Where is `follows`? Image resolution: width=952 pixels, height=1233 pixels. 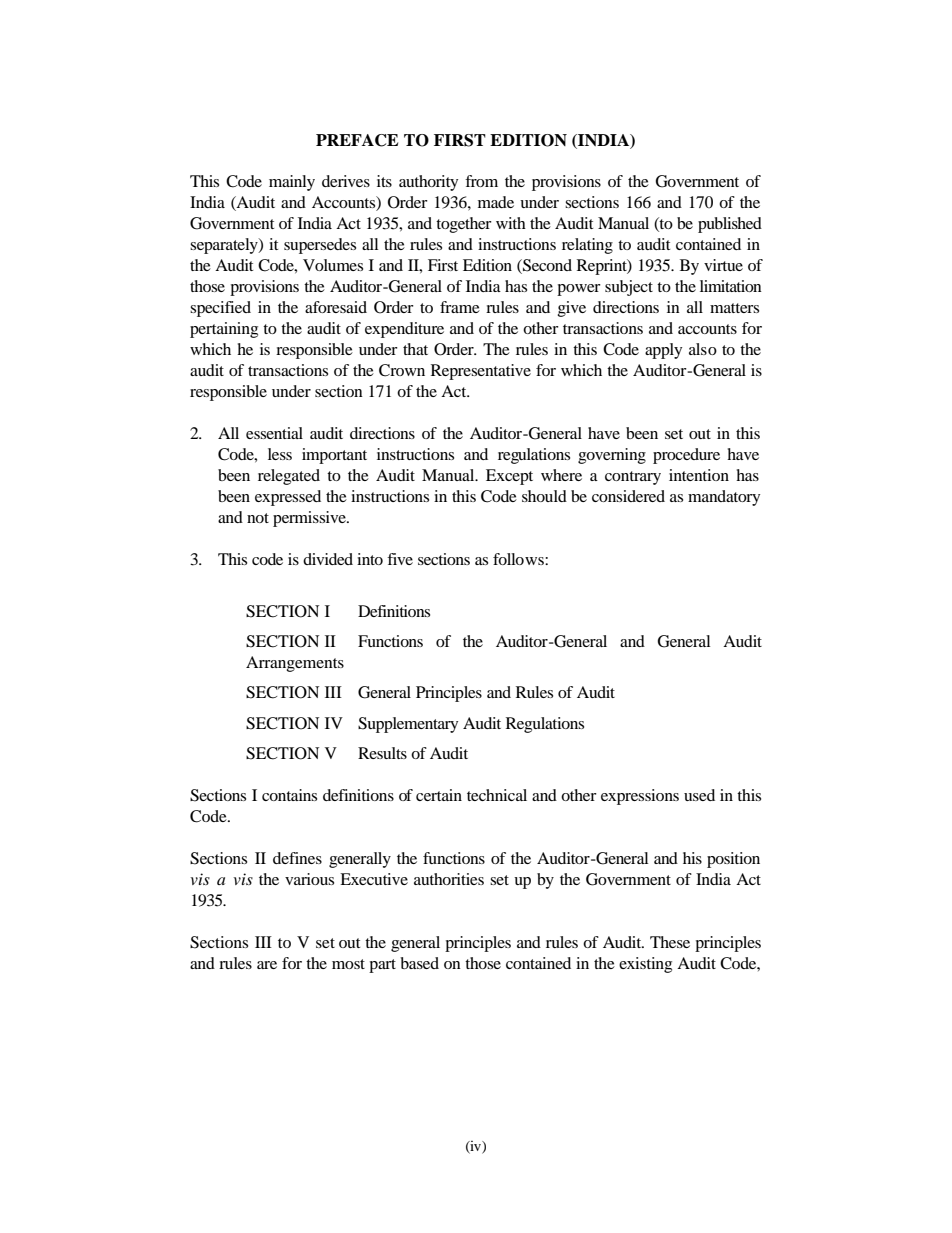
follows is located at coordinates (519, 559).
